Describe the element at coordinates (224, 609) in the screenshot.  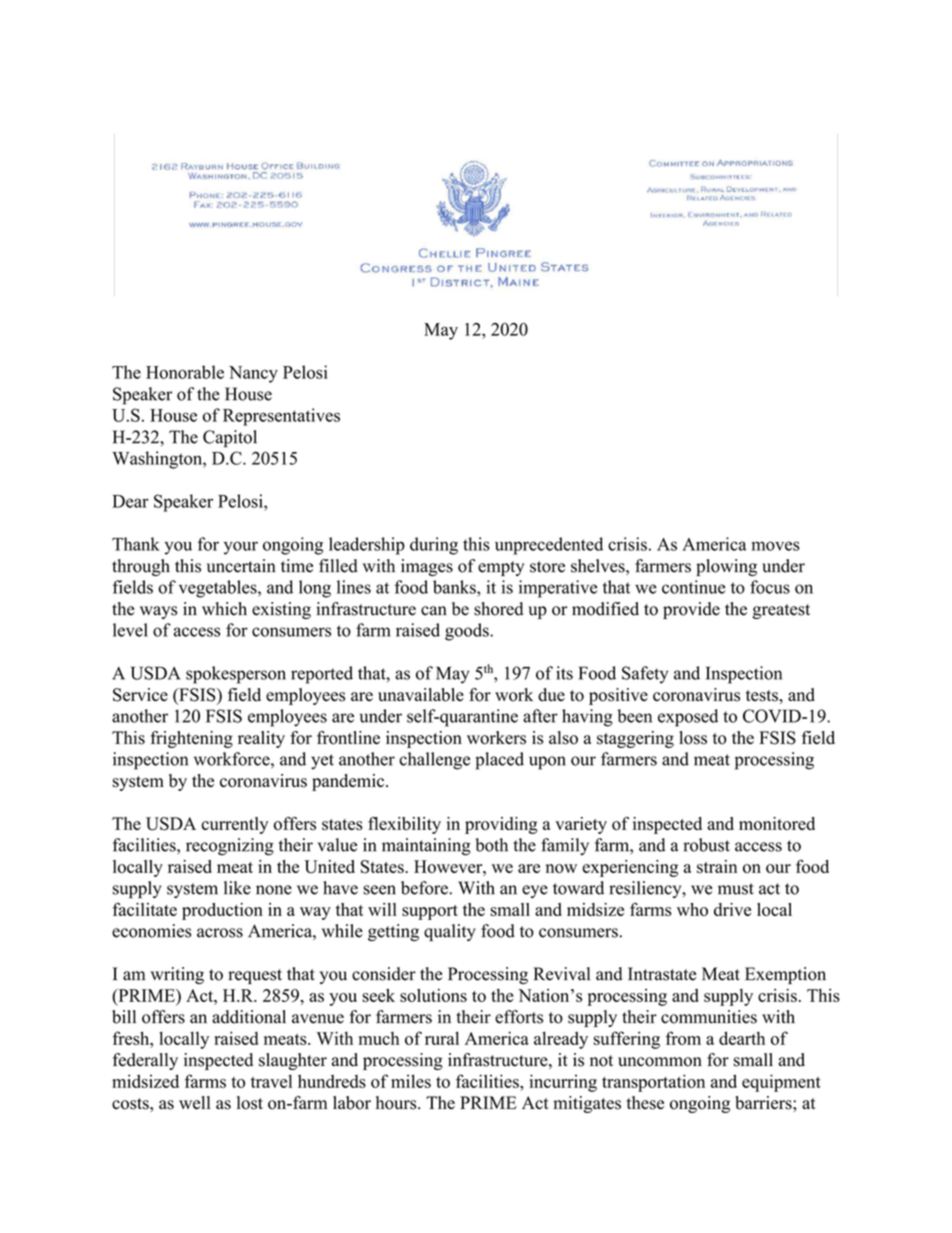
I see `which` at that location.
